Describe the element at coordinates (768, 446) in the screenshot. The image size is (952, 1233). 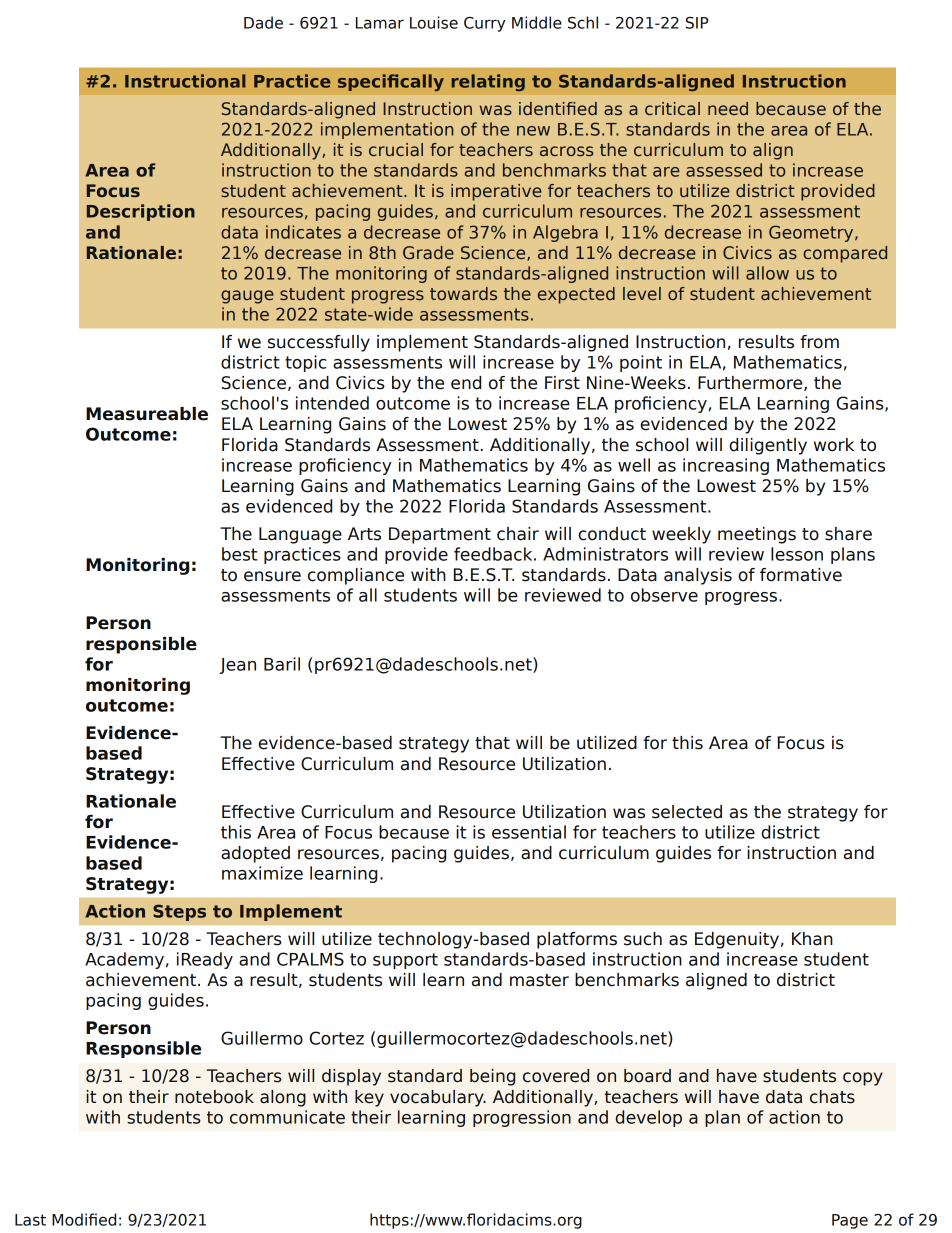
I see `diligently` at that location.
